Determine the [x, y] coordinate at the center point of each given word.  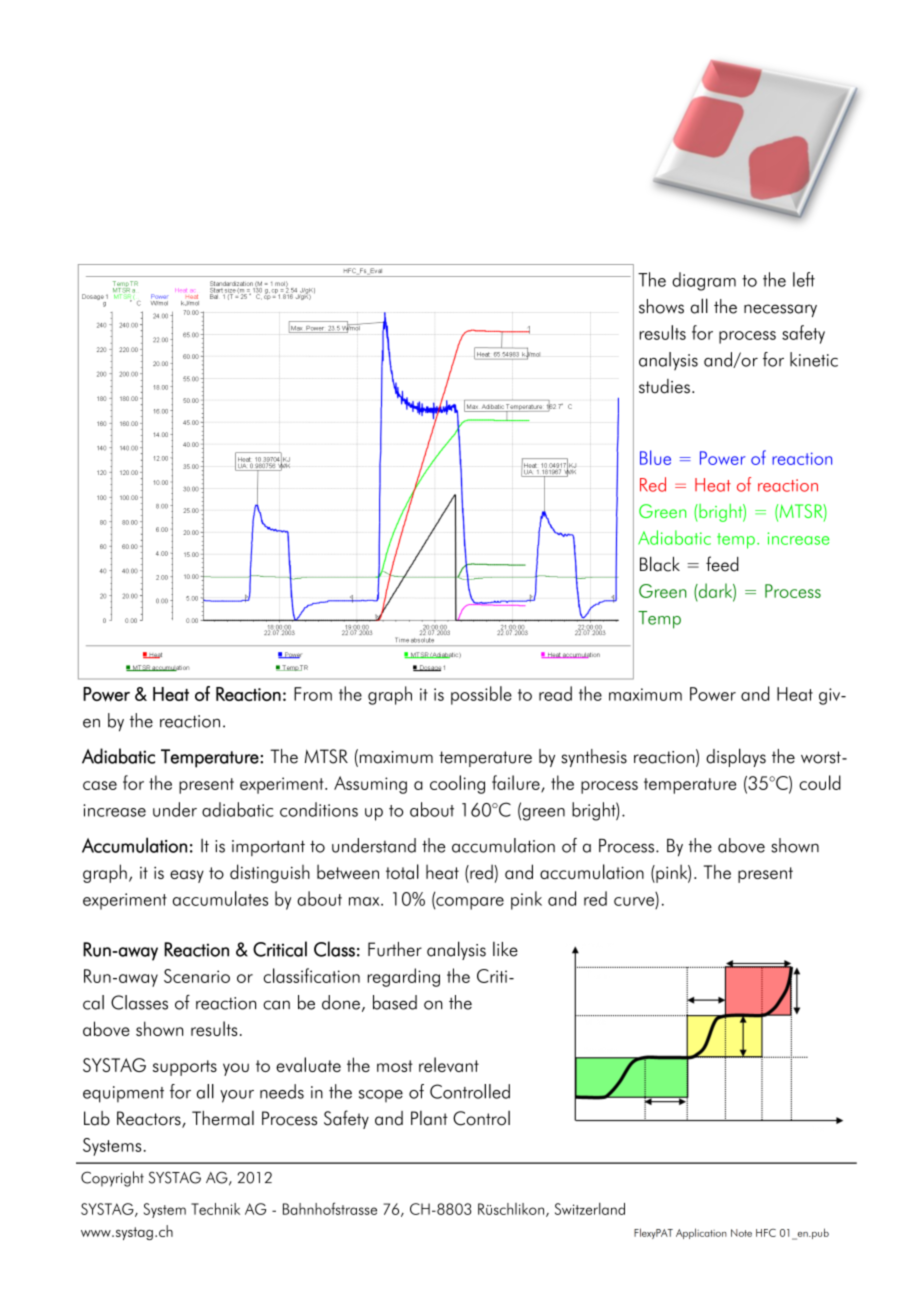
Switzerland [590, 1209]
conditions [319, 809]
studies [664, 386]
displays [736, 757]
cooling [457, 784]
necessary [780, 310]
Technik [215, 1209]
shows [661, 306]
